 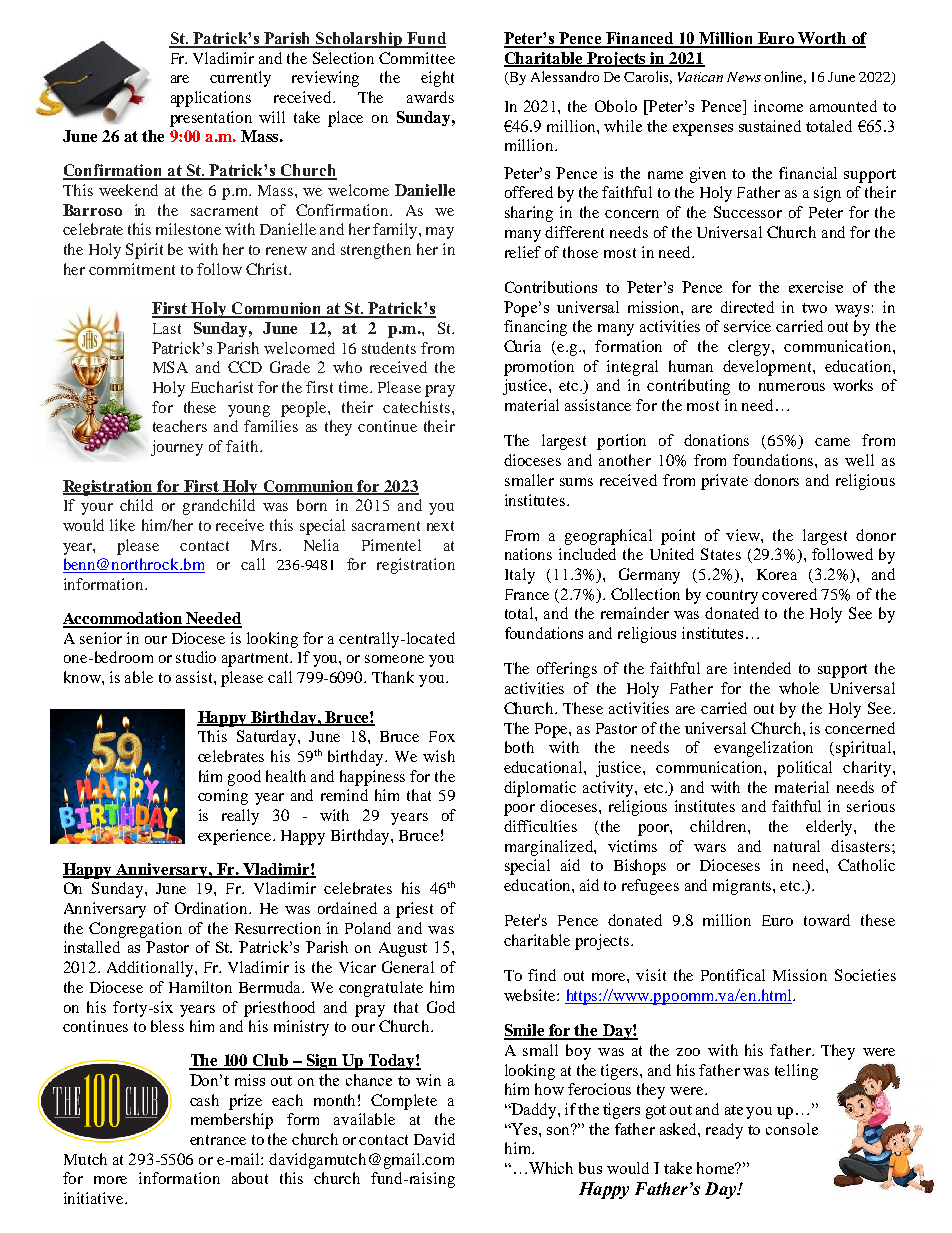 What do you see at coordinates (211, 99) in the screenshot?
I see `applications` at bounding box center [211, 99].
